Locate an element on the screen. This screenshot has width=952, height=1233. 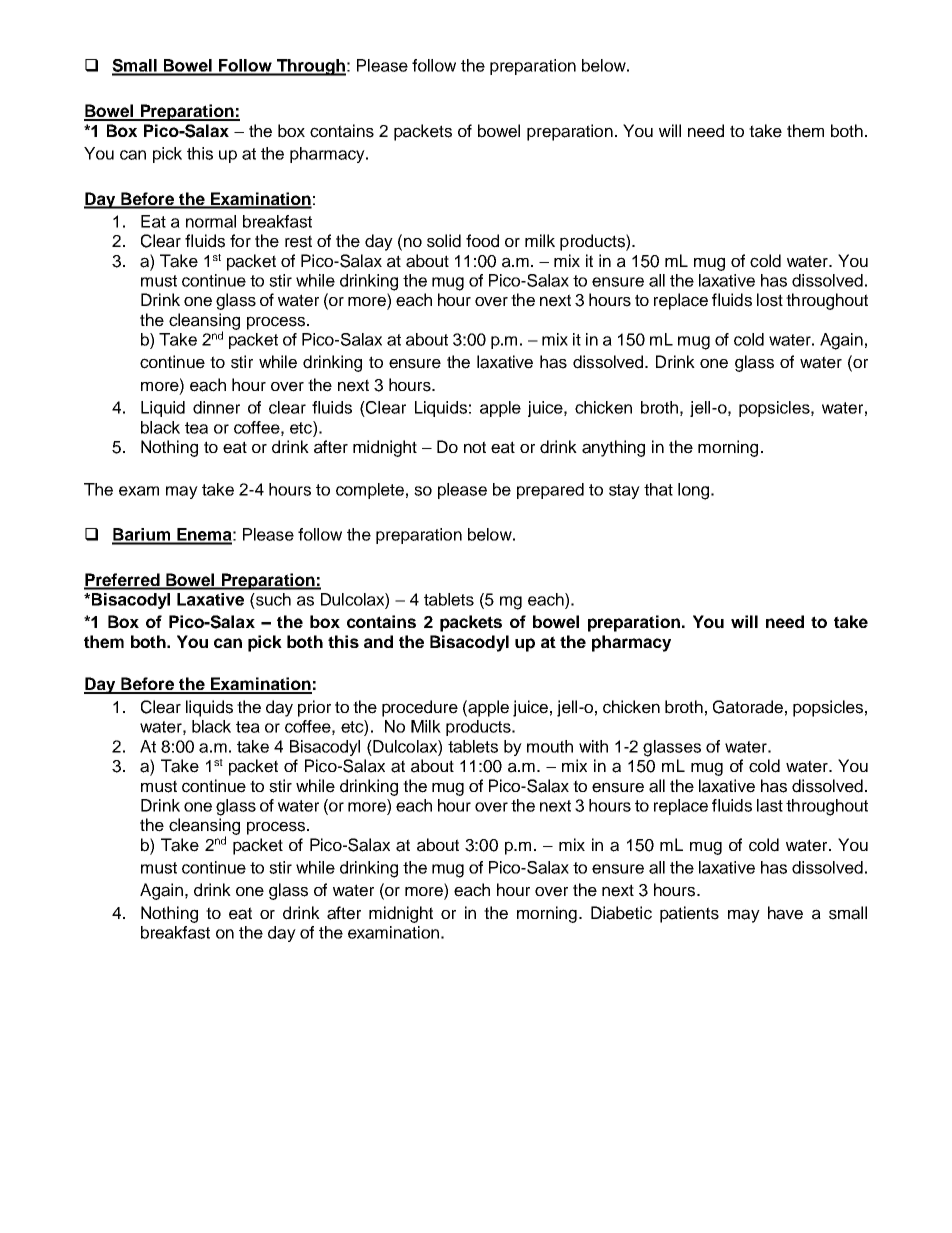
prior is located at coordinates (314, 708).
